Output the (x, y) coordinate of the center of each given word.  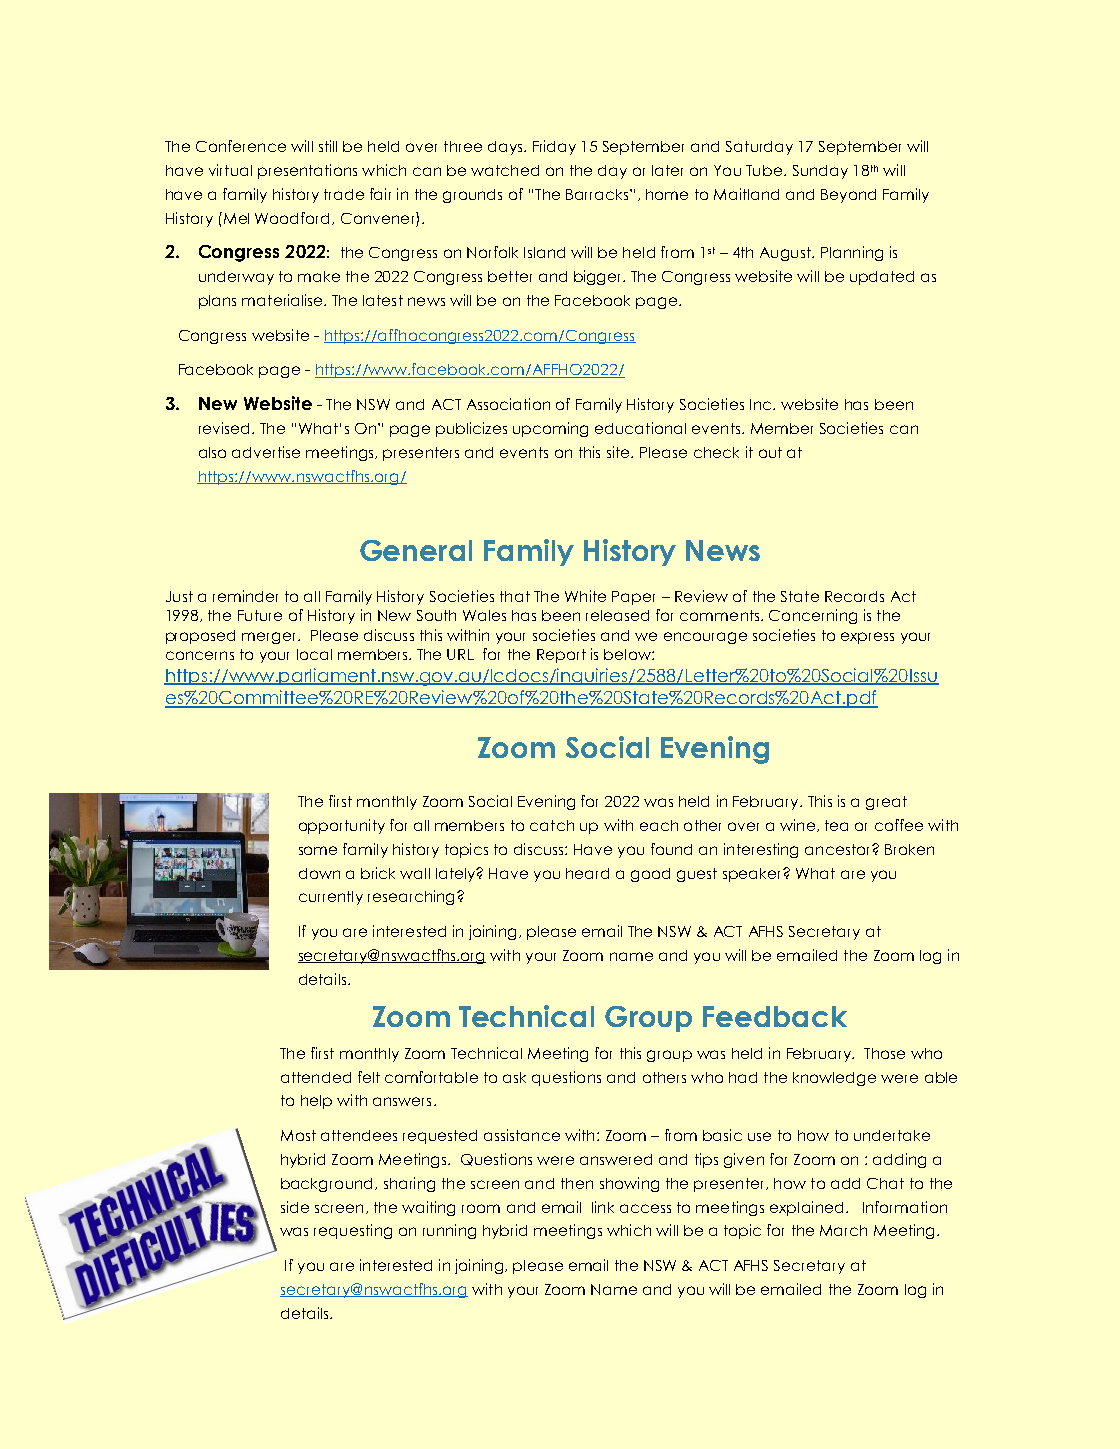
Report (561, 656)
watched (505, 170)
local (314, 654)
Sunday (820, 172)
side (295, 1207)
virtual (230, 170)
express (867, 638)
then (577, 1183)
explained (806, 1208)
